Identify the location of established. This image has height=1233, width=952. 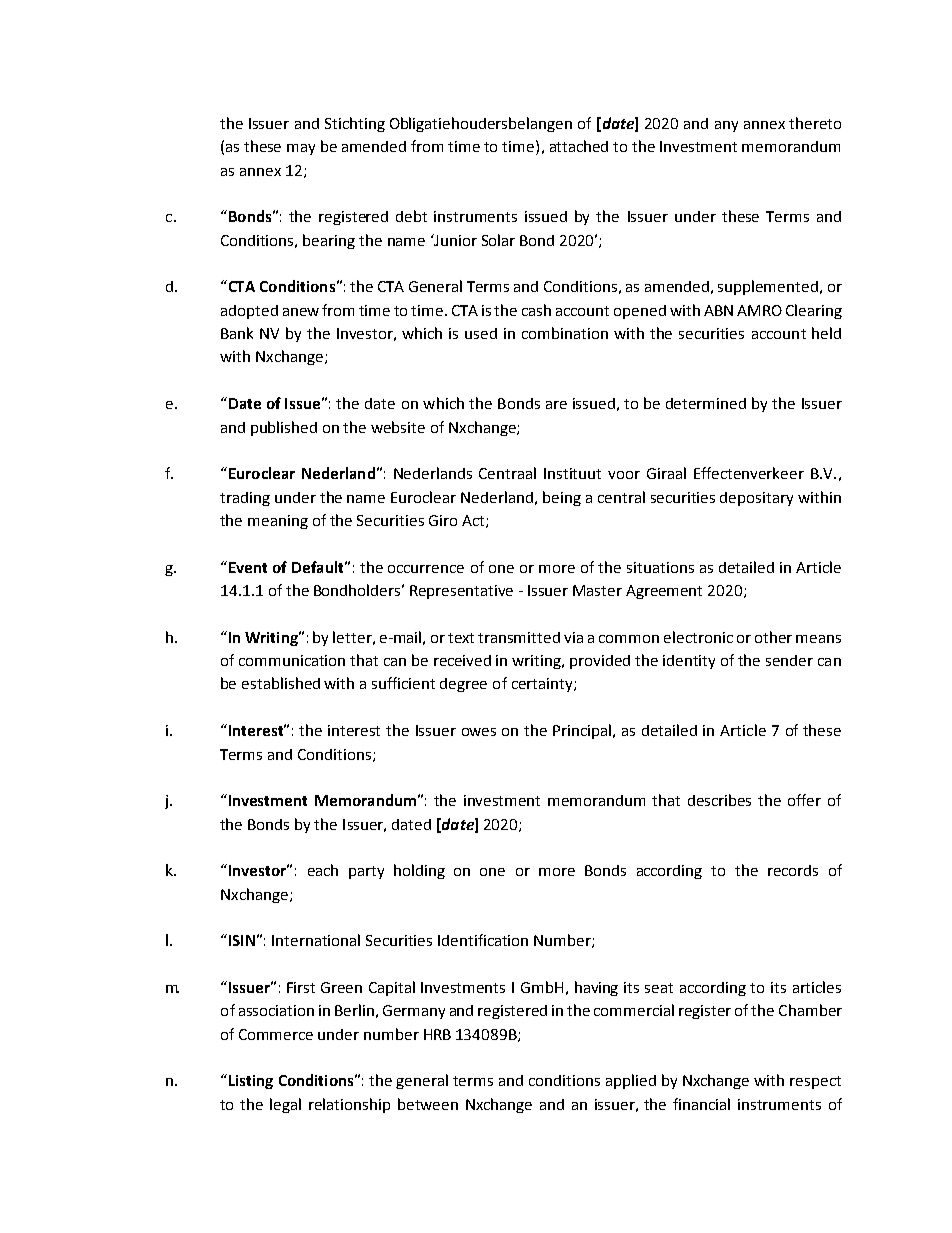
(281, 683).
